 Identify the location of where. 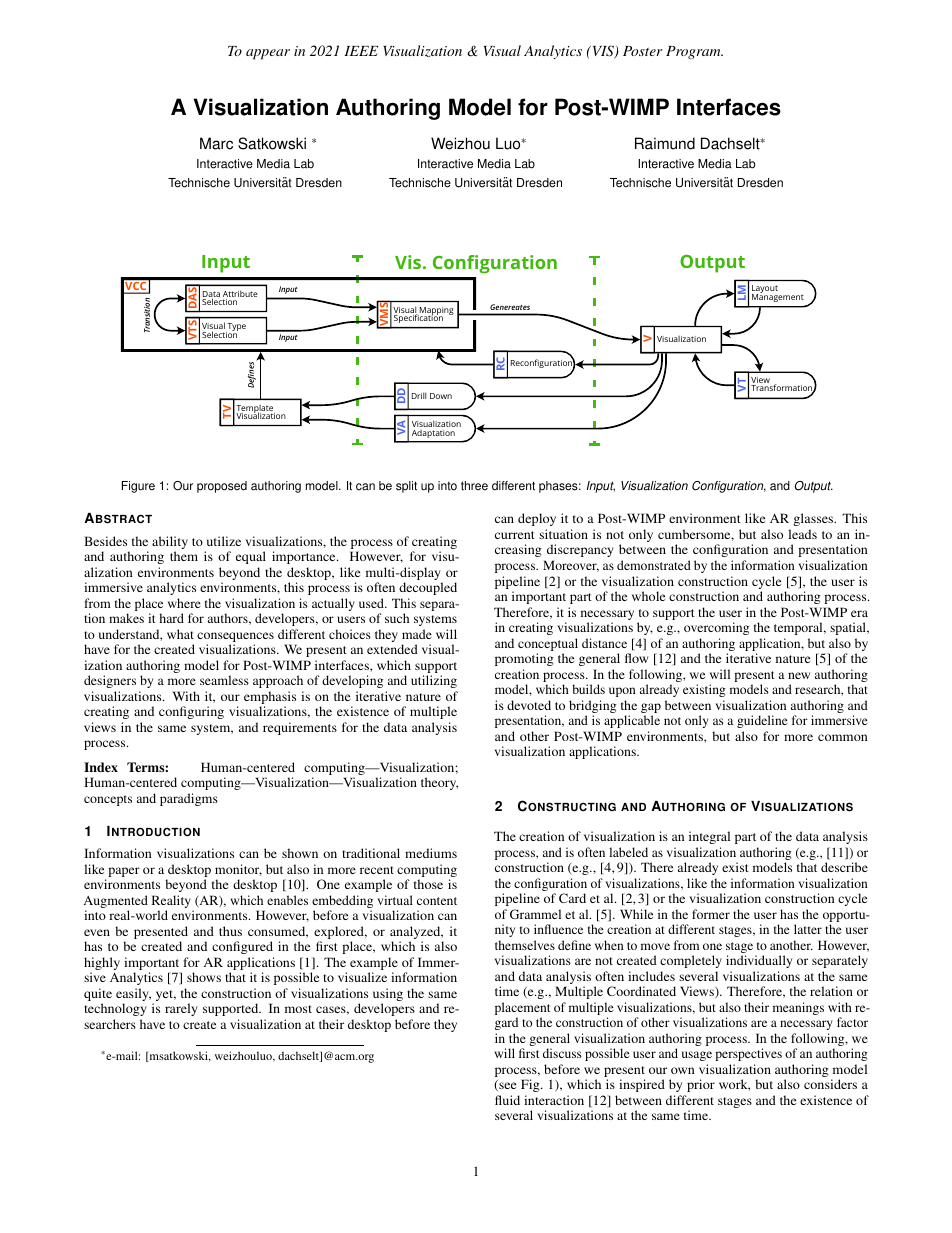
(184, 603).
